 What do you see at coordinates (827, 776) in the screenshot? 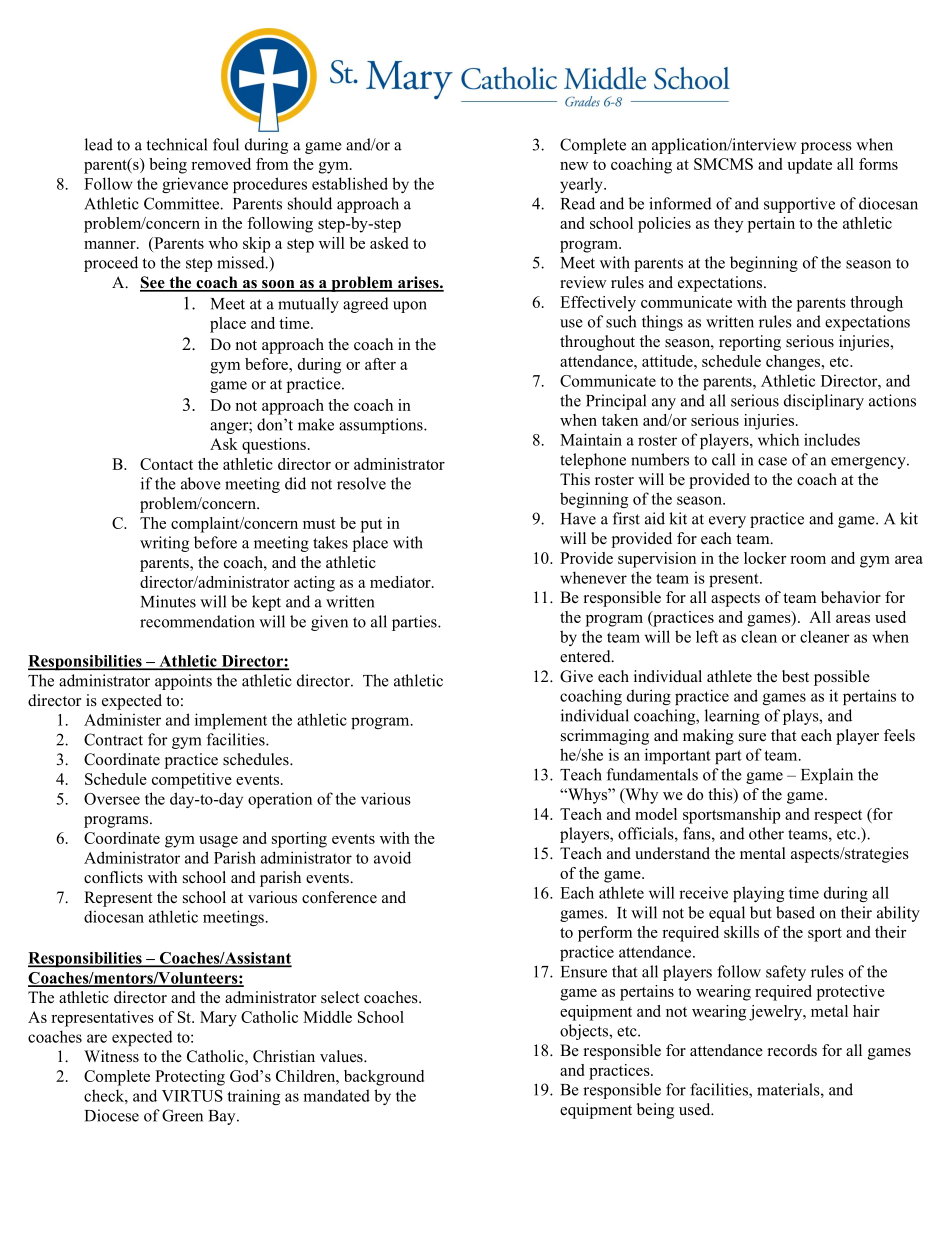
I see `Explain` at bounding box center [827, 776].
